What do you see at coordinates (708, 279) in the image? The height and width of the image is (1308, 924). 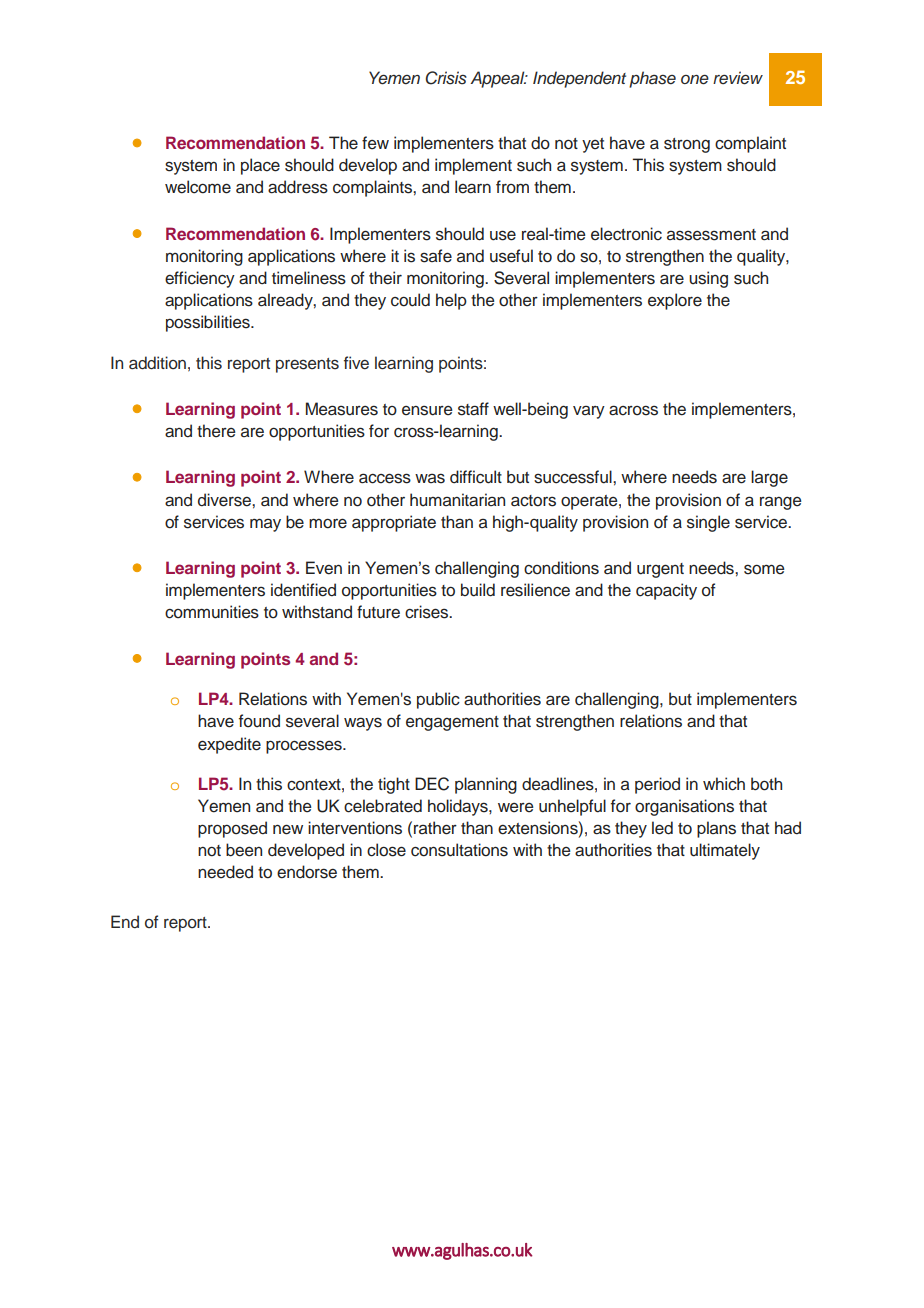 I see `using` at bounding box center [708, 279].
